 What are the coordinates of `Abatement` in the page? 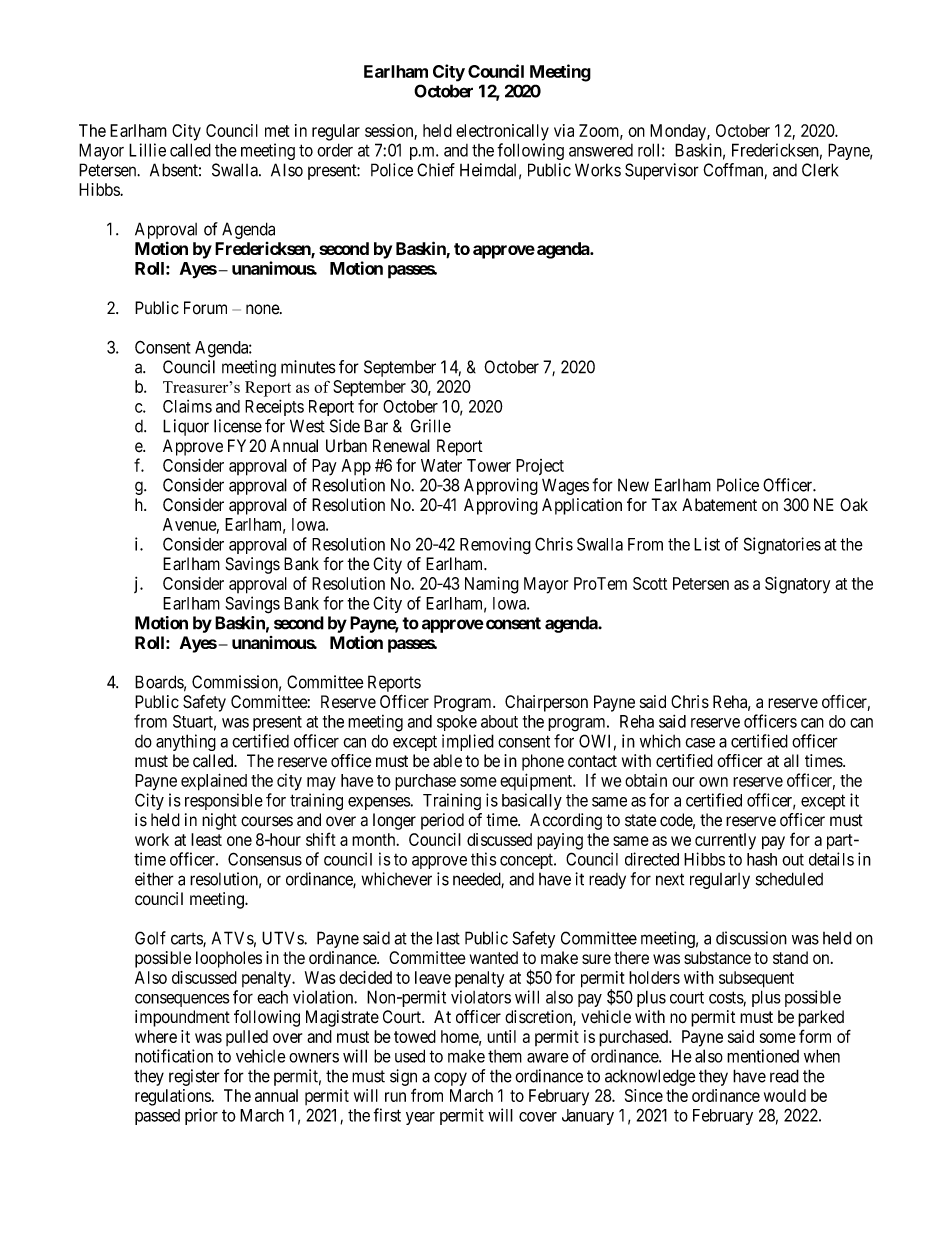 It's located at (719, 505).
